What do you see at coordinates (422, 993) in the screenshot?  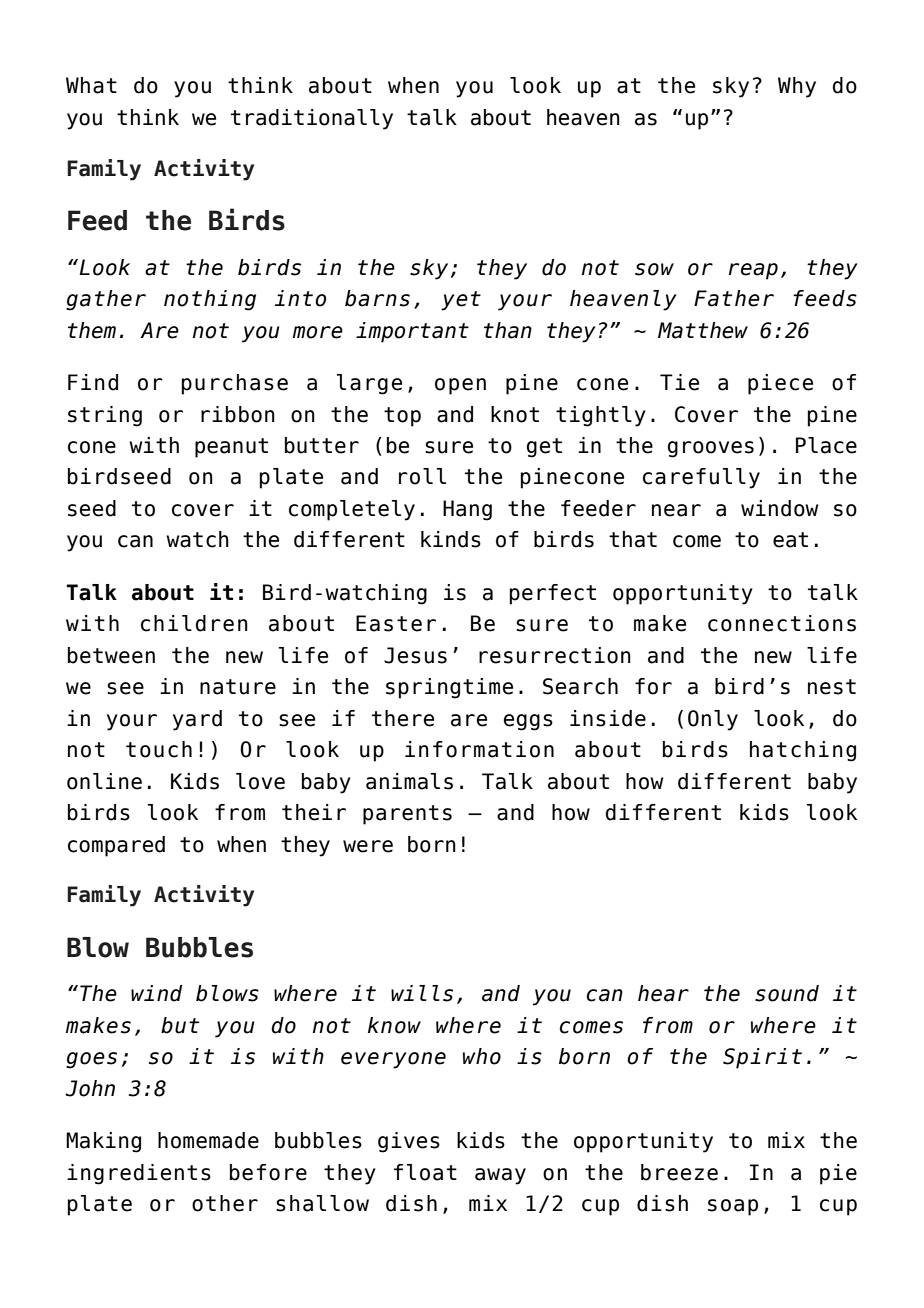 I see `wills` at bounding box center [422, 993].
